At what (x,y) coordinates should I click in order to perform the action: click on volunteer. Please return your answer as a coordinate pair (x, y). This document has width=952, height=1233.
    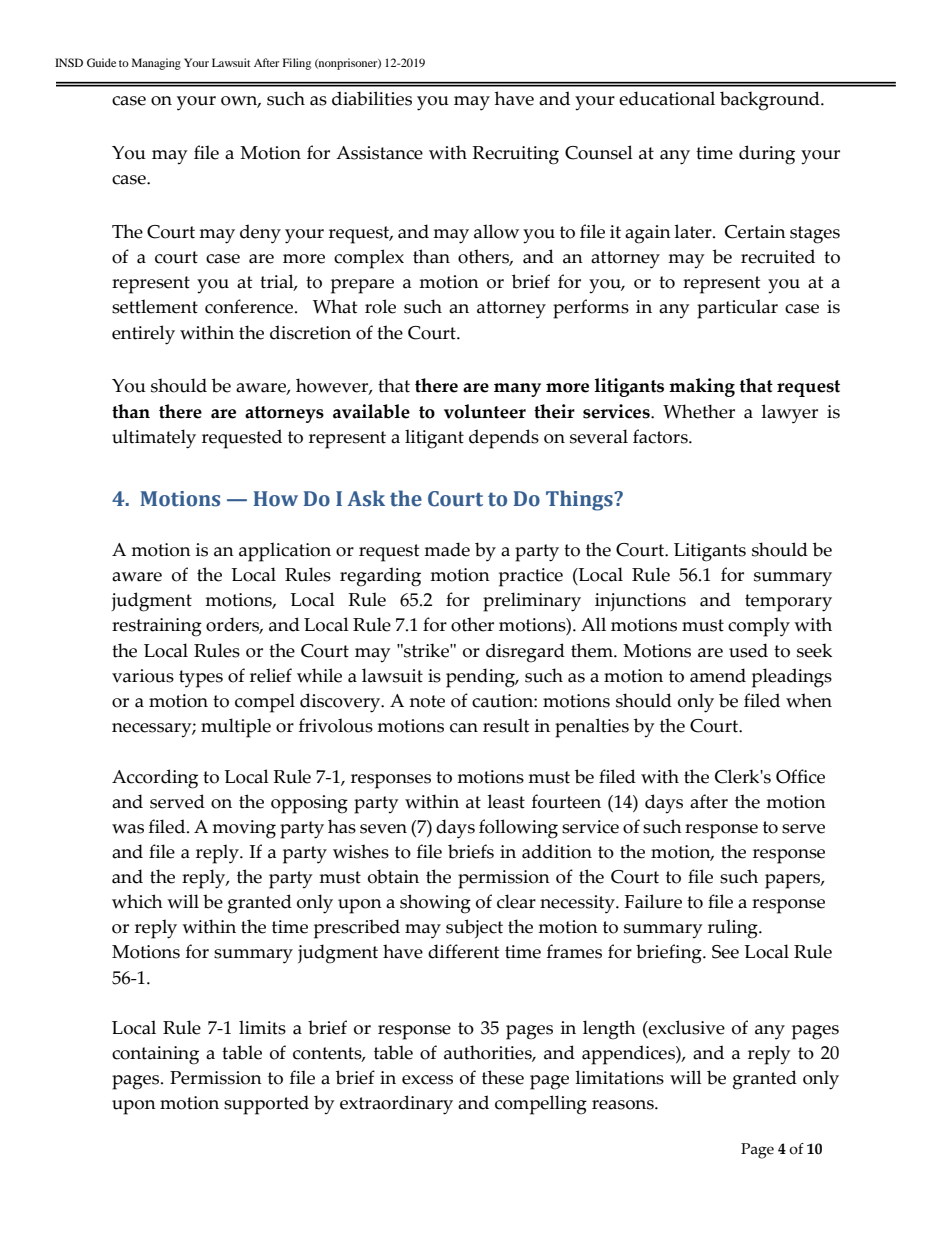
    Looking at the image, I should click on (485, 411).
